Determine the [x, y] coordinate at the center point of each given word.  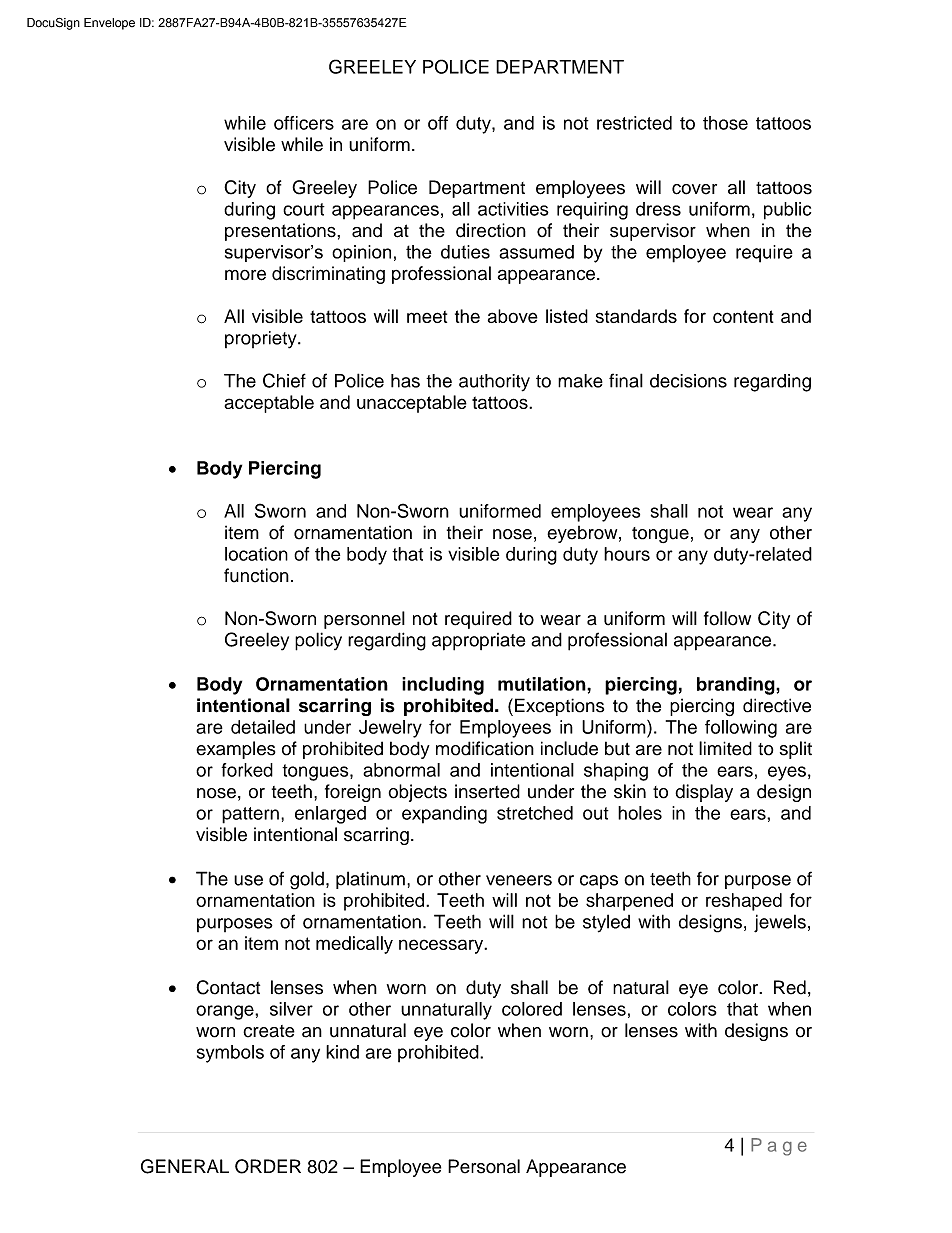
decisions [688, 381]
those [725, 123]
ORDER [268, 1166]
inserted [487, 791]
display [704, 793]
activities [513, 209]
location [256, 554]
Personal [484, 1166]
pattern [250, 815]
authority [494, 383]
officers [304, 123]
